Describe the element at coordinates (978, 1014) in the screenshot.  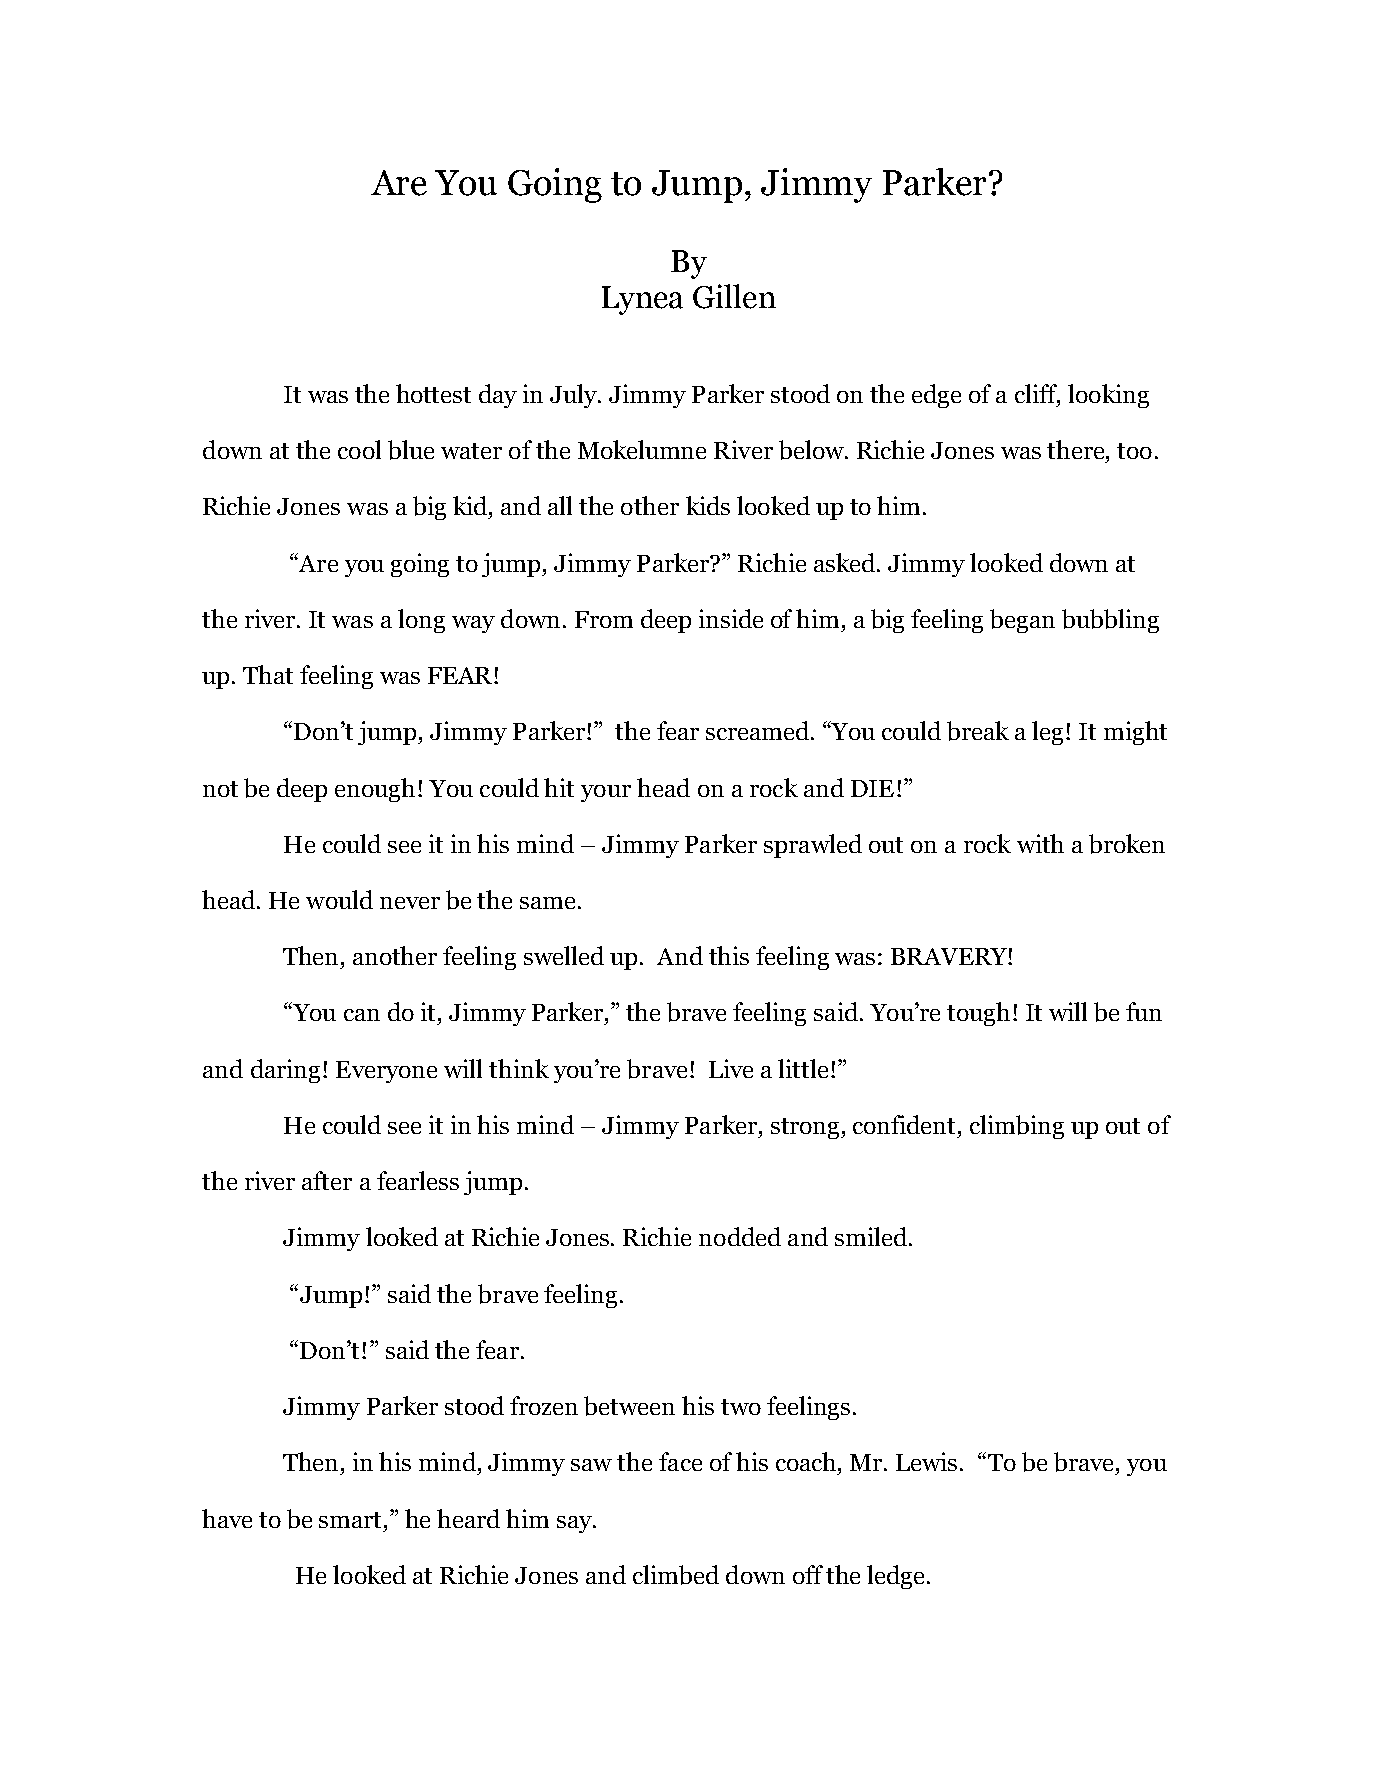
I see `tough` at that location.
